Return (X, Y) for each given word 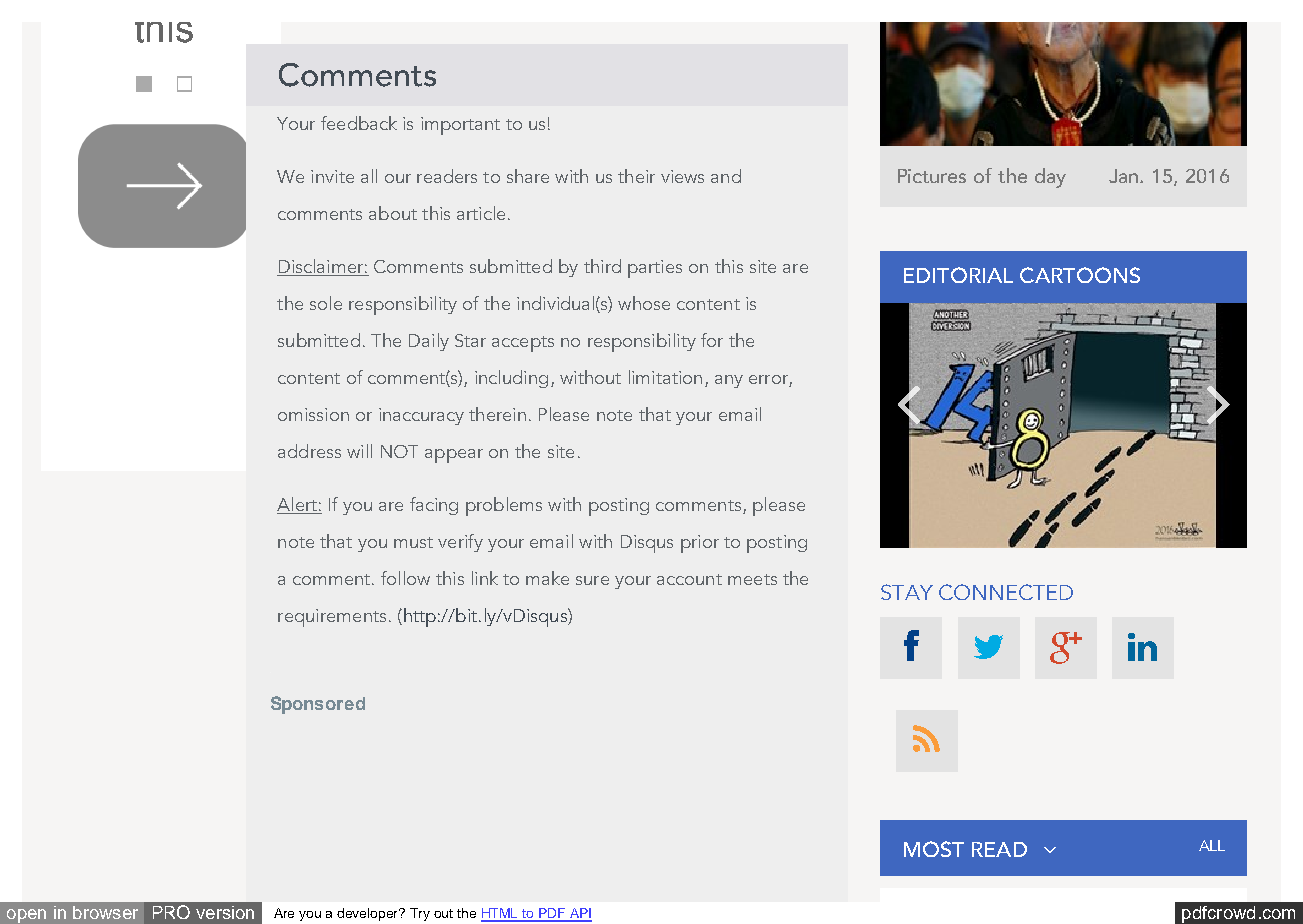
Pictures (932, 176)
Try (420, 914)
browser (105, 912)
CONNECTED (1006, 592)
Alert (297, 504)
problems (504, 506)
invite (332, 176)
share (528, 176)
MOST (934, 849)
